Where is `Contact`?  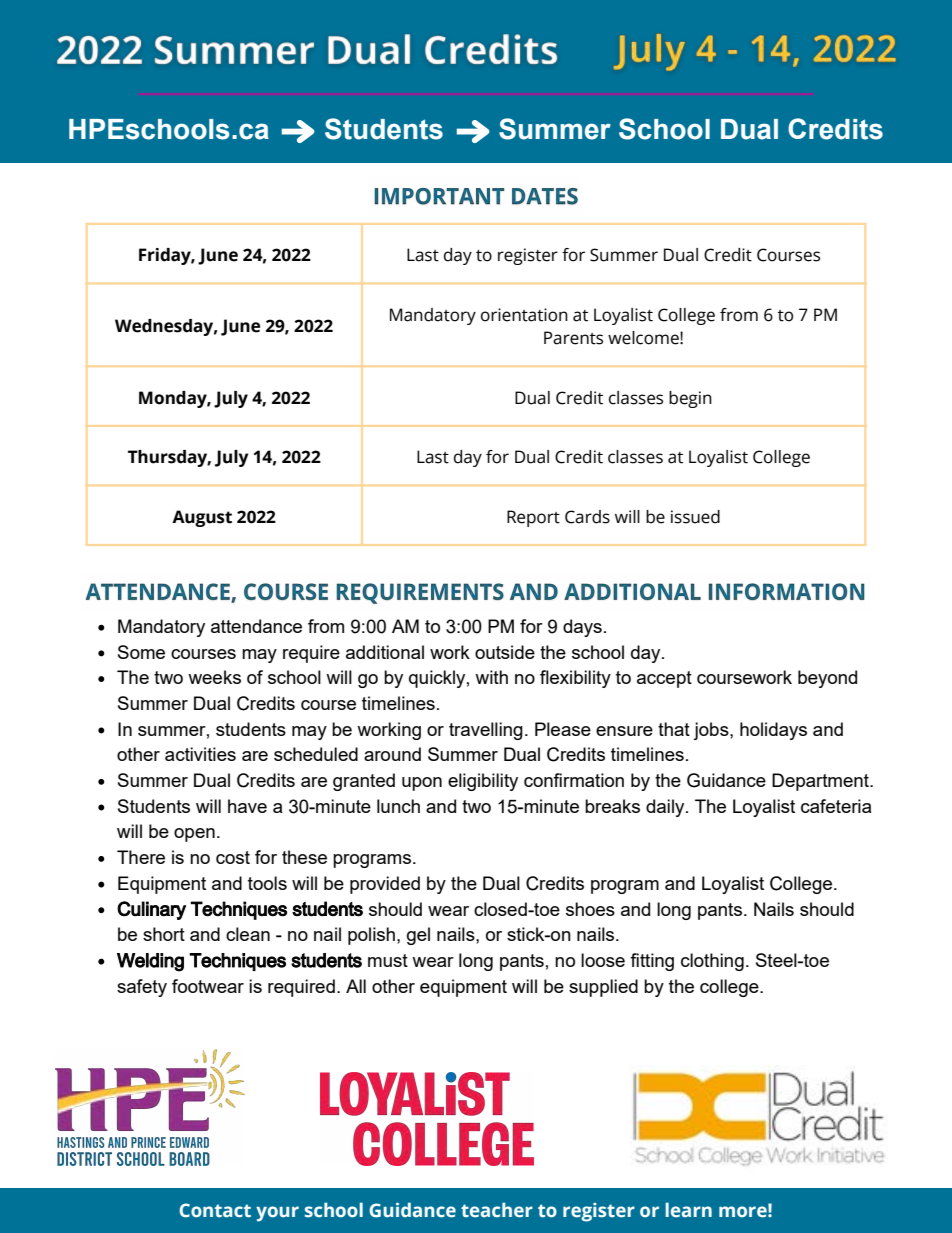
Contact is located at coordinates (215, 1210).
